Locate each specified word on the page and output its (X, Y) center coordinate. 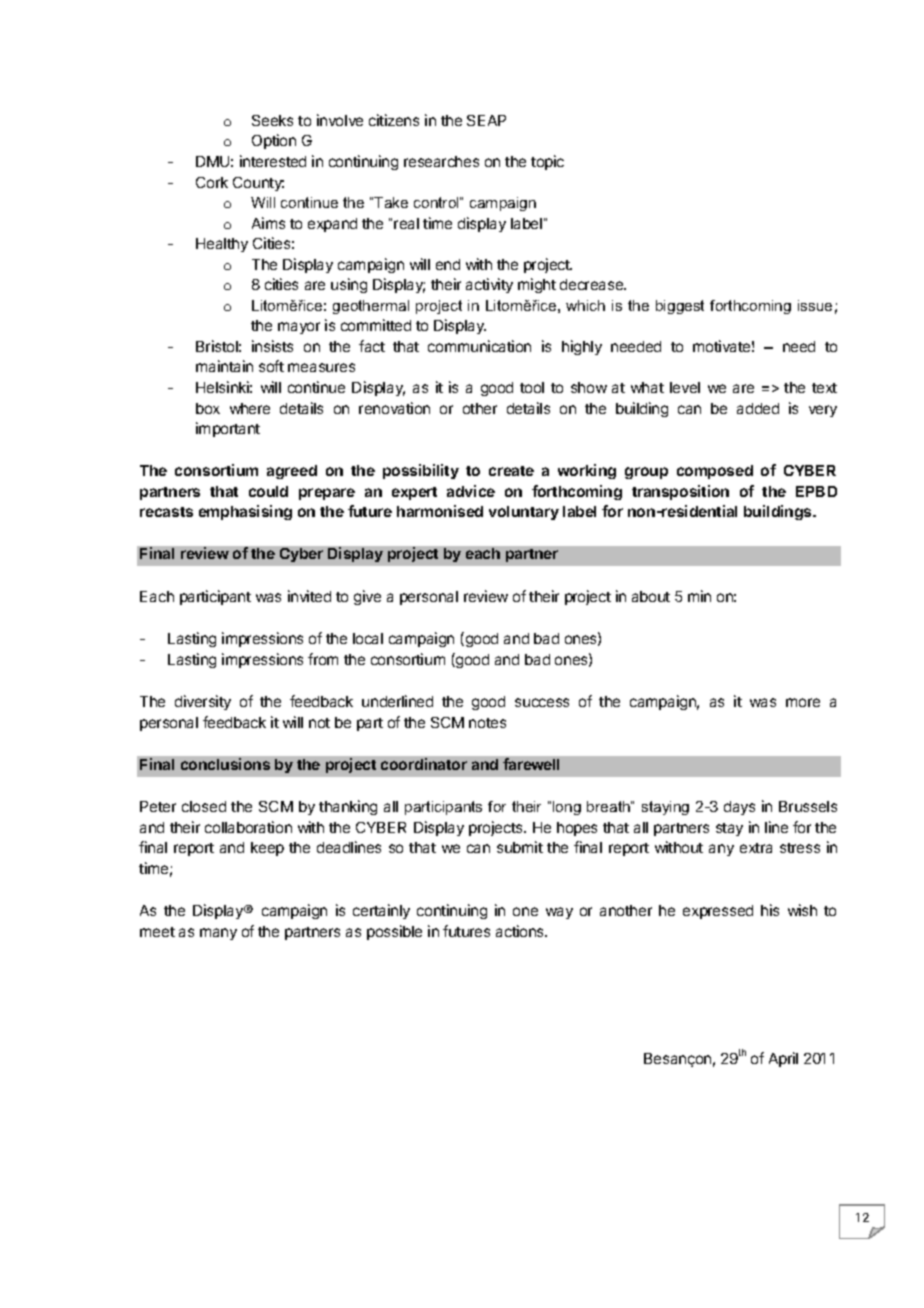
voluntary (524, 513)
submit (520, 847)
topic (547, 162)
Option (274, 141)
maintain (224, 366)
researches (441, 161)
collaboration (248, 827)
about (651, 596)
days (739, 808)
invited (309, 596)
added (758, 408)
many (218, 934)
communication (479, 346)
